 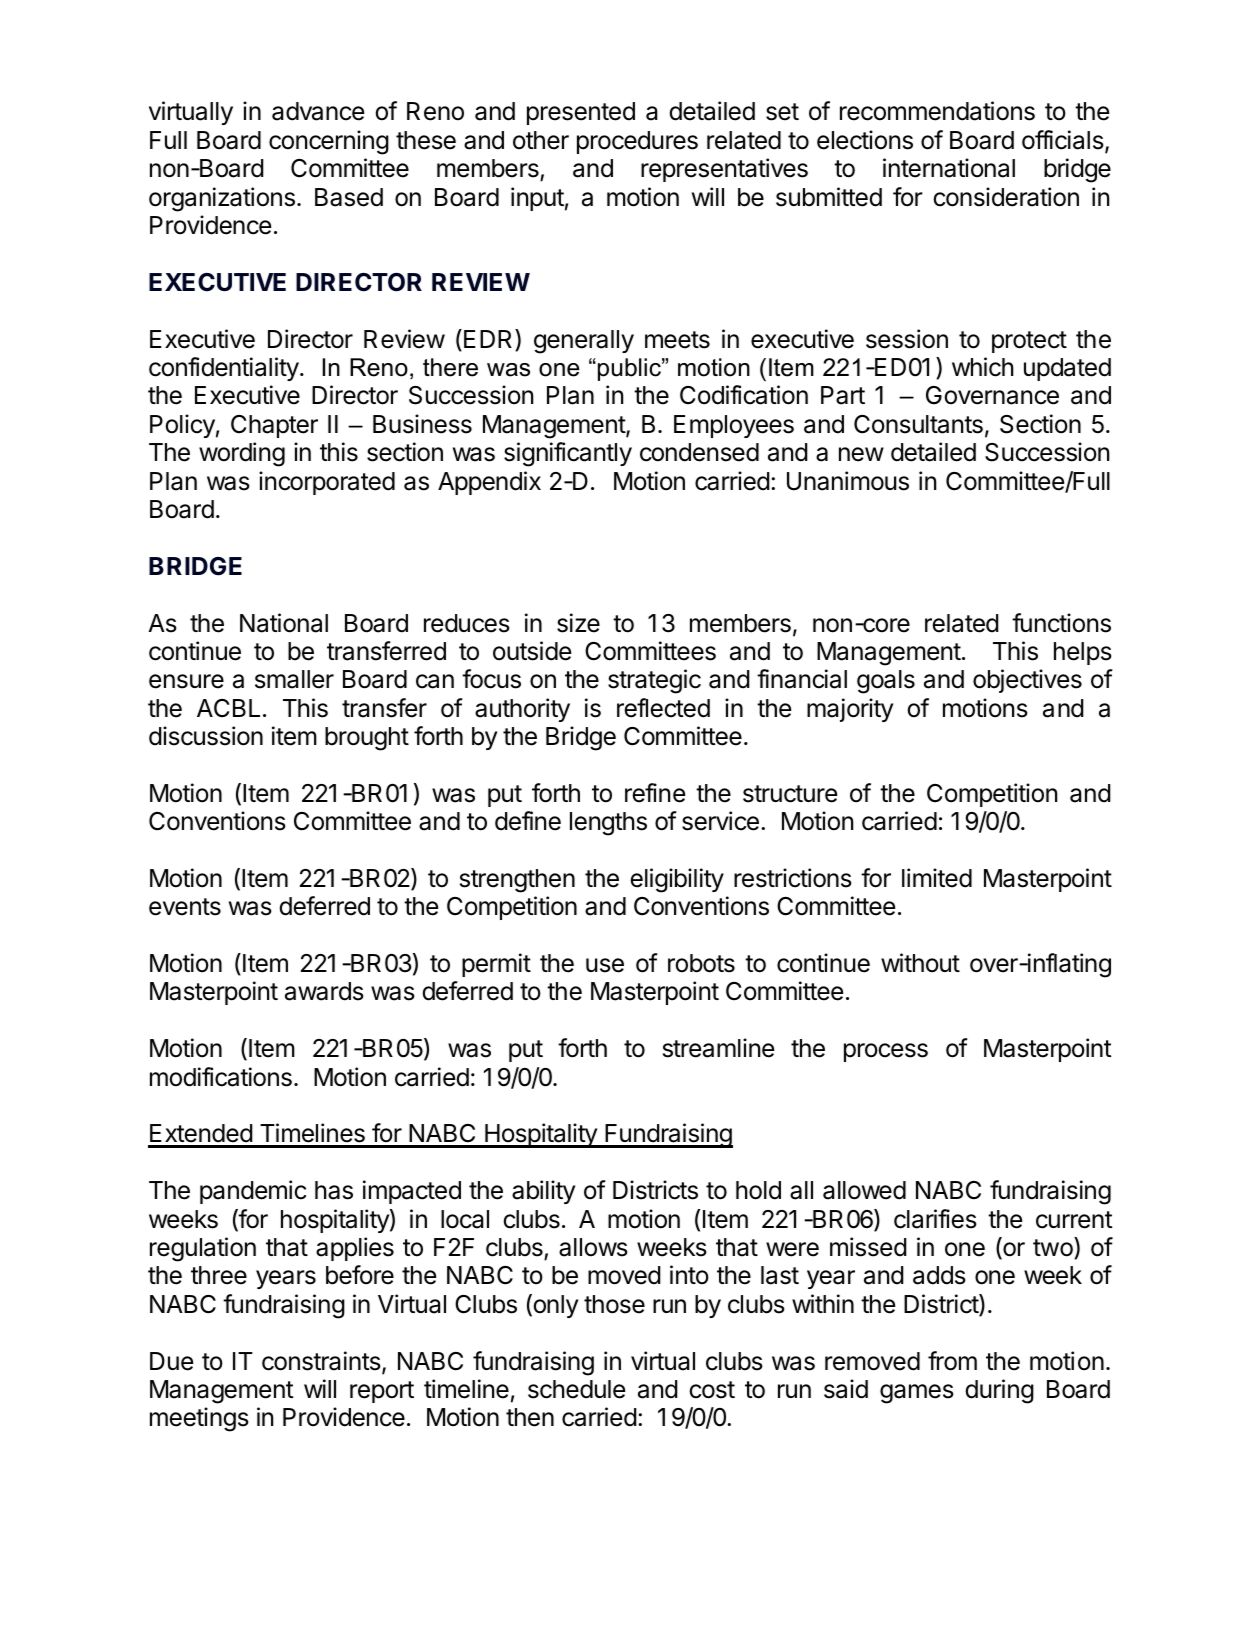 I want to click on objectives, so click(x=1027, y=681).
